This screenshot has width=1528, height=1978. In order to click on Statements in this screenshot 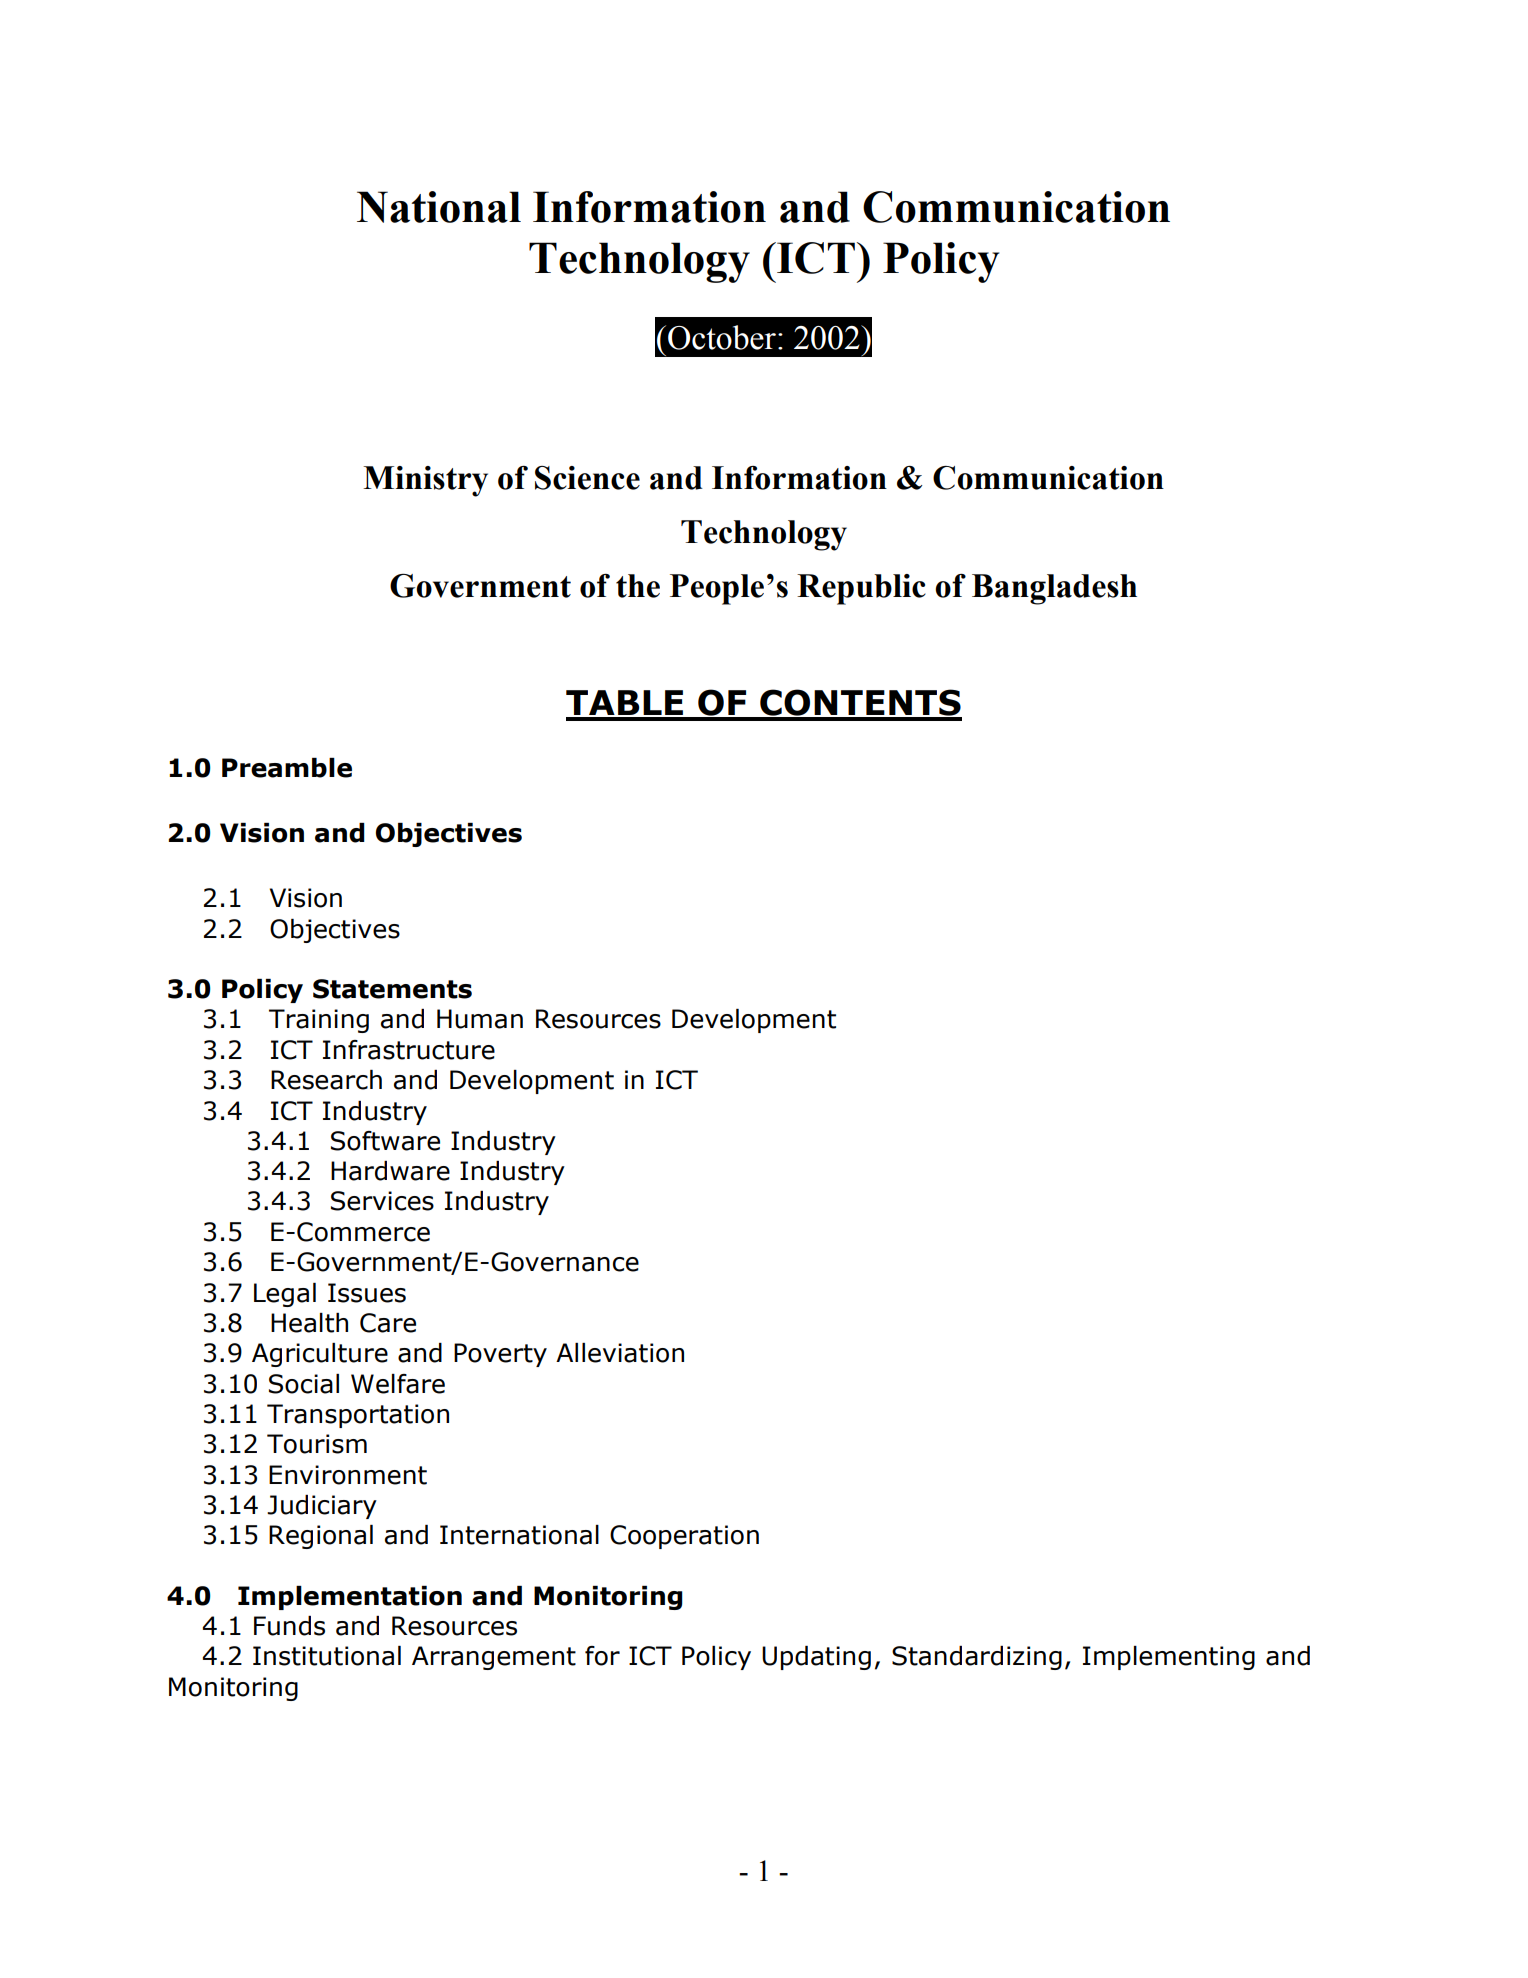, I will do `click(392, 989)`.
